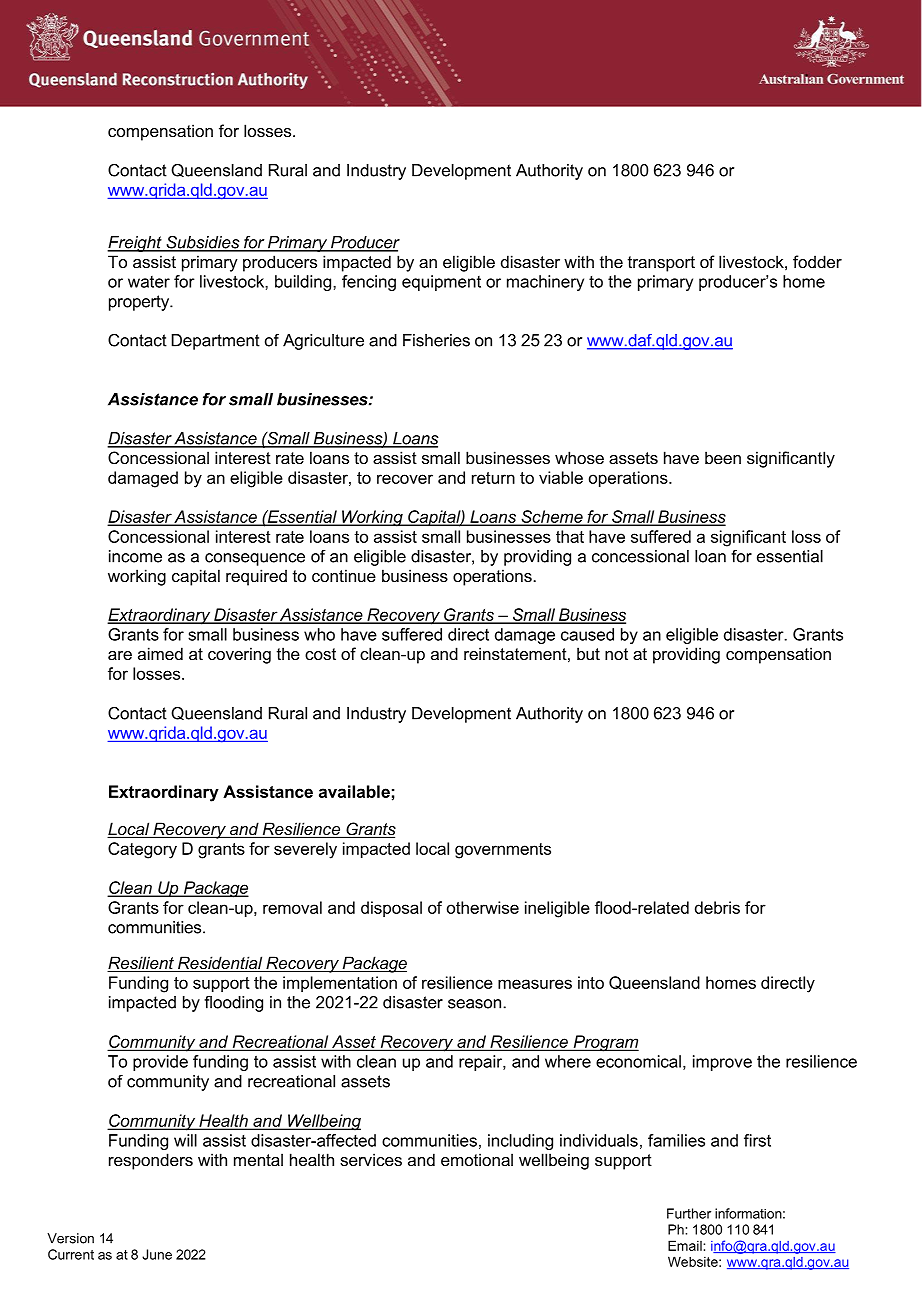  I want to click on equipment, so click(441, 283).
